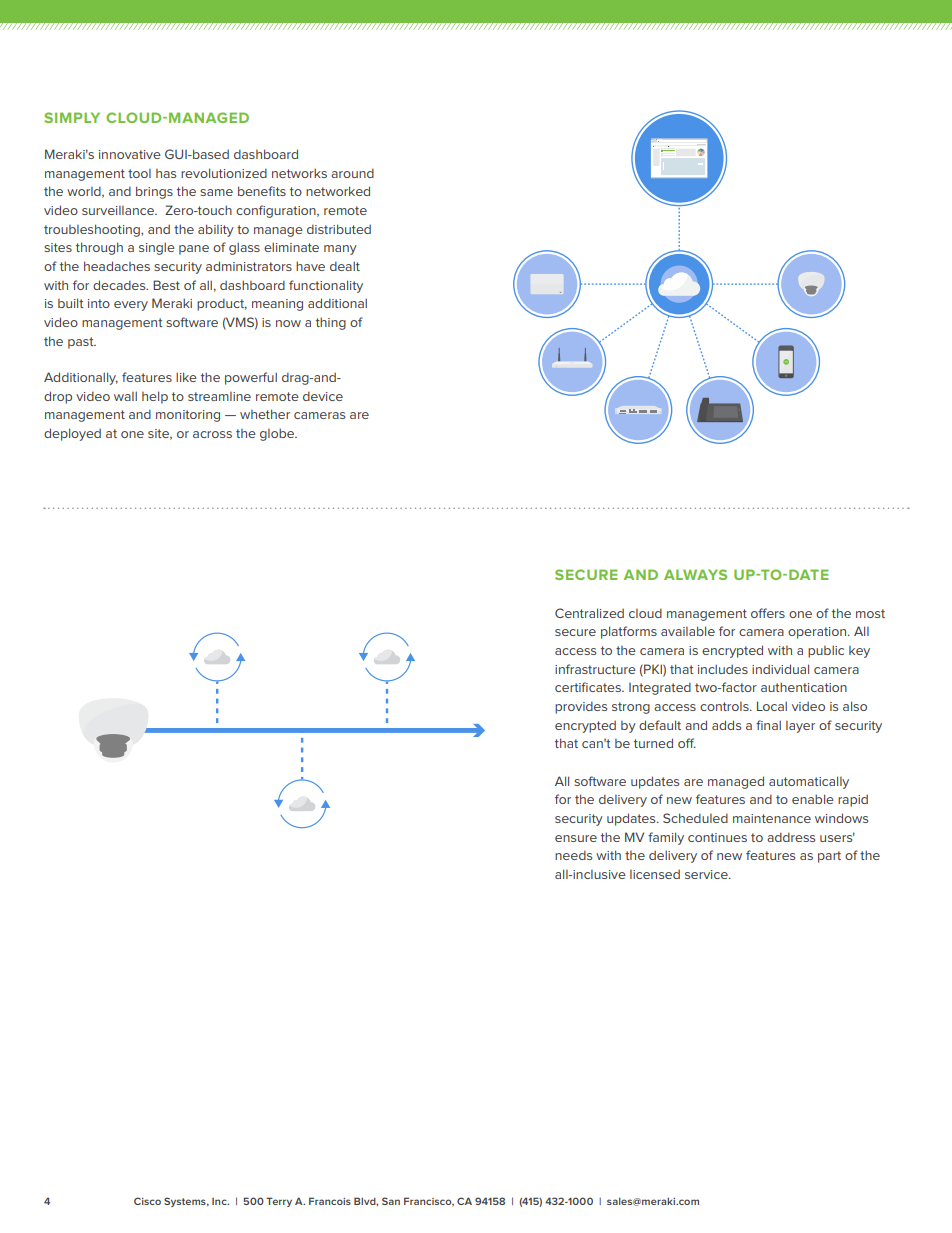  I want to click on certificates, so click(589, 687).
